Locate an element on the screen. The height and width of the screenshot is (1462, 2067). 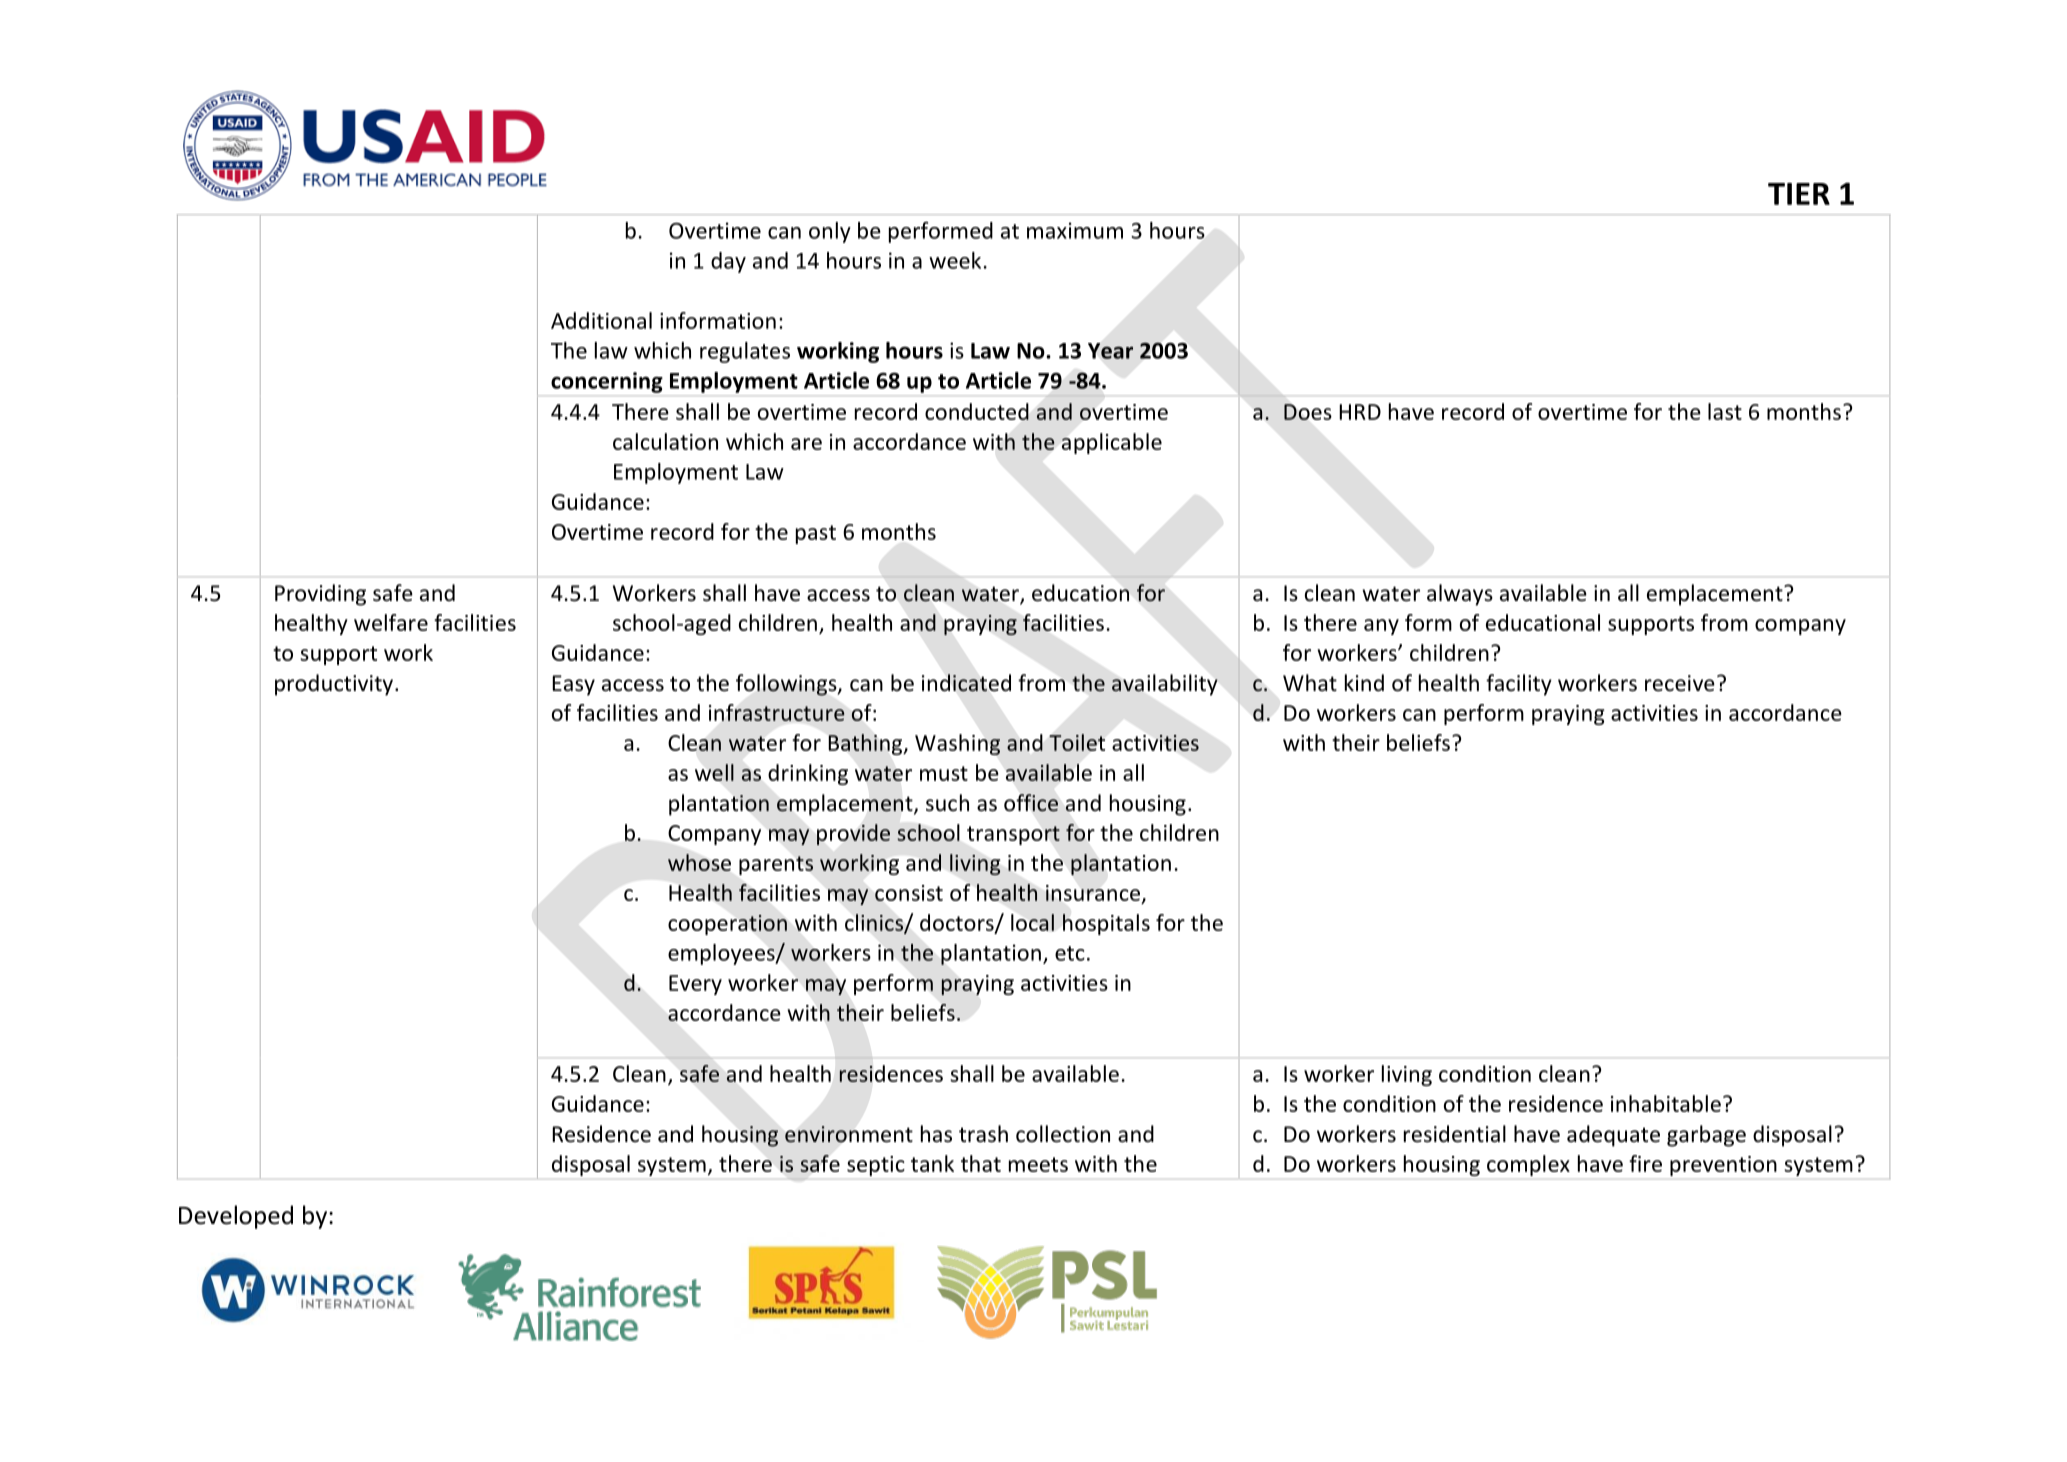
productivity is located at coordinates (334, 685).
